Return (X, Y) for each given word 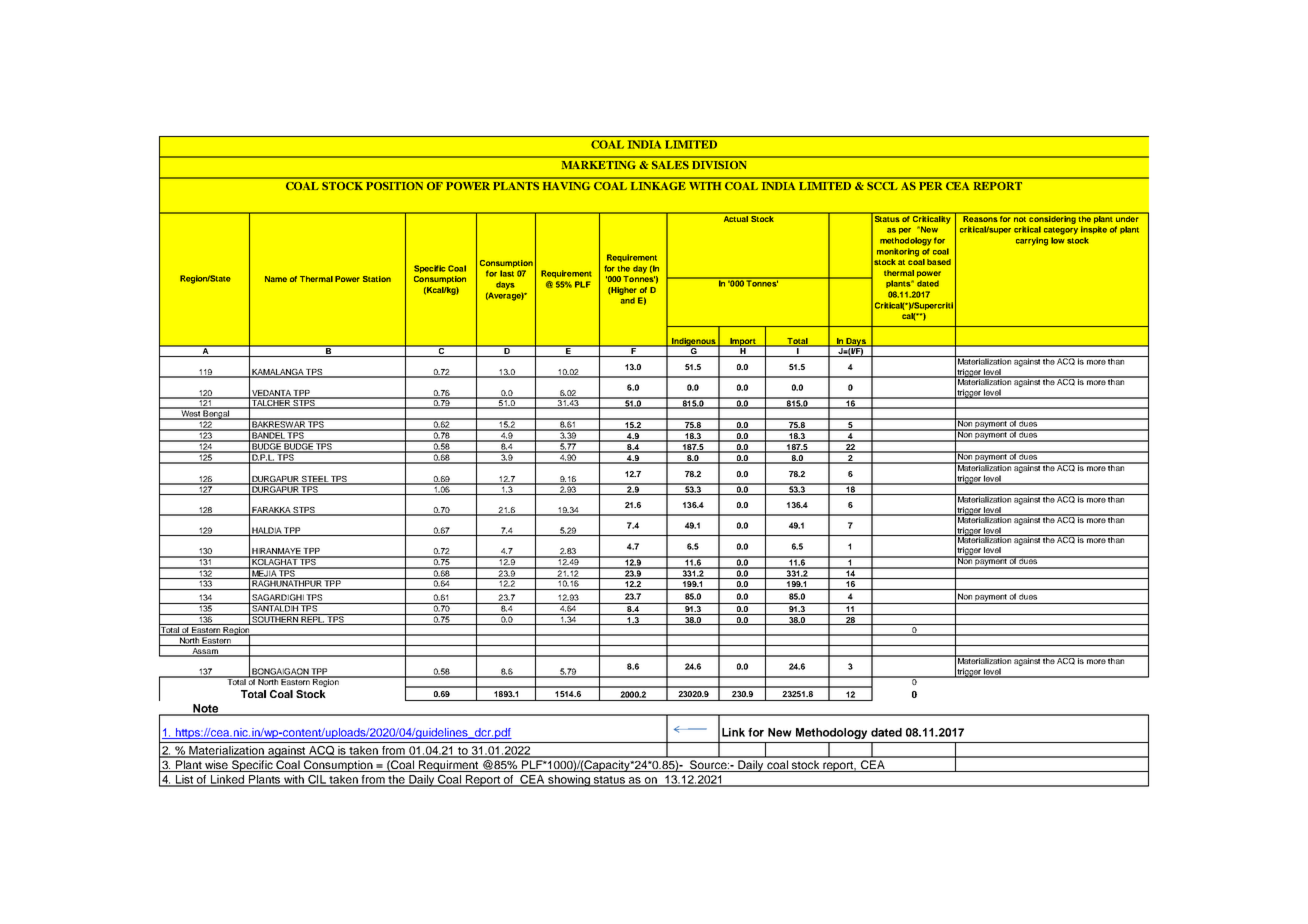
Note (206, 709)
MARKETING (599, 165)
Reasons (980, 217)
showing (569, 781)
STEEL (315, 480)
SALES (670, 165)
